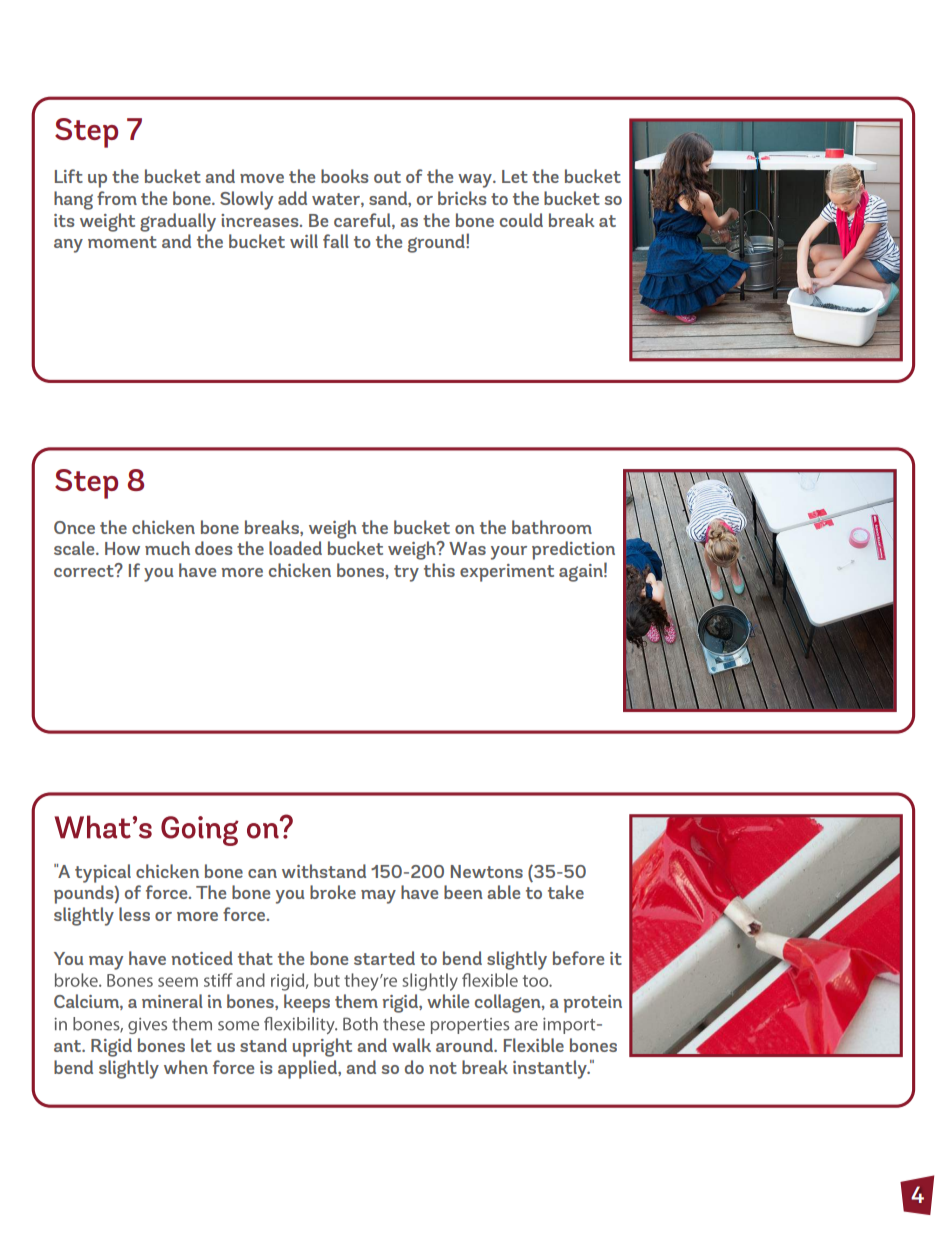 This screenshot has height=1233, width=952. What do you see at coordinates (186, 1067) in the screenshot?
I see `when` at bounding box center [186, 1067].
